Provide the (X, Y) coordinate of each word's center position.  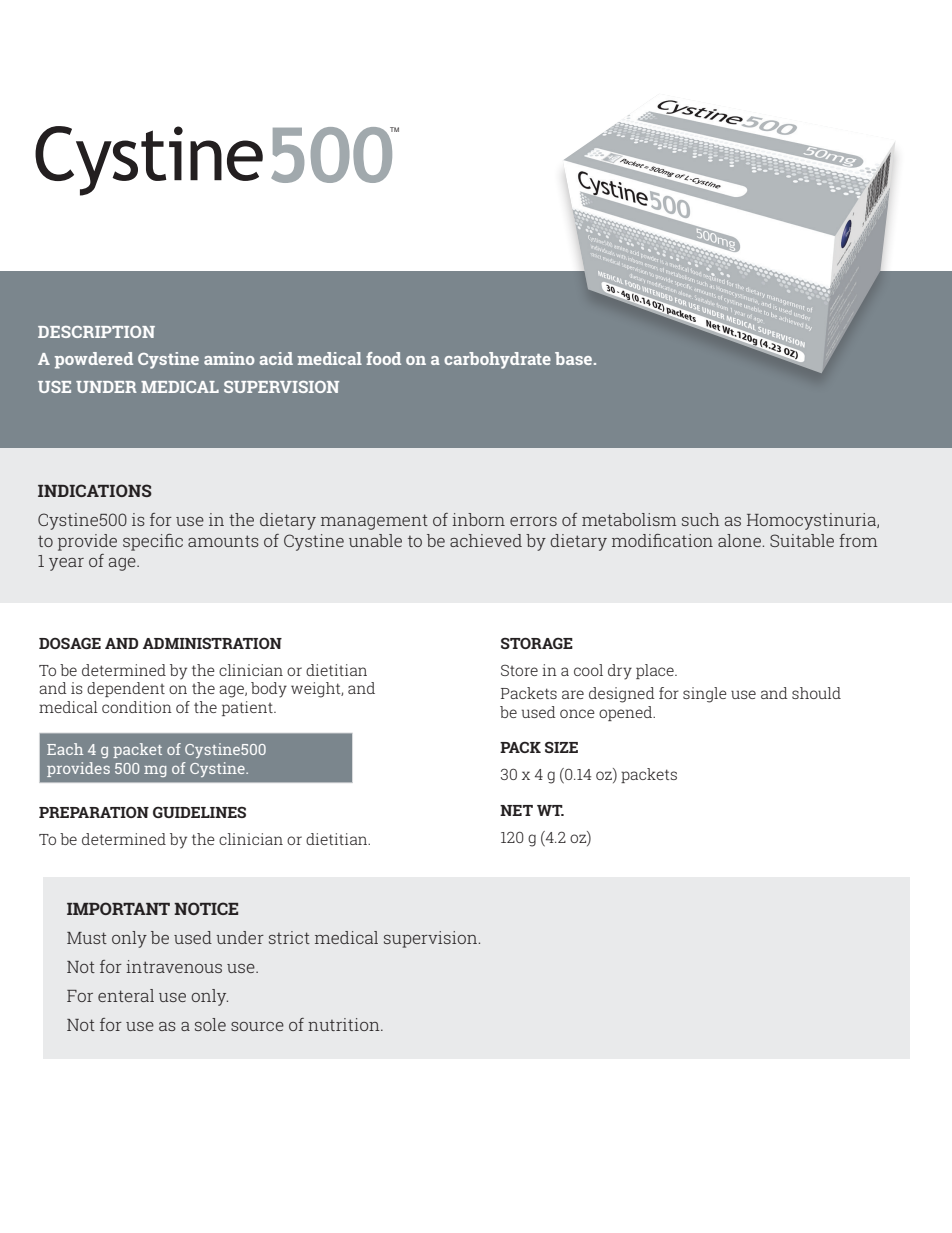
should (816, 693)
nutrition (345, 1024)
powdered (94, 360)
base (575, 358)
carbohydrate (497, 360)
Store (519, 670)
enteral (126, 995)
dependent (126, 689)
